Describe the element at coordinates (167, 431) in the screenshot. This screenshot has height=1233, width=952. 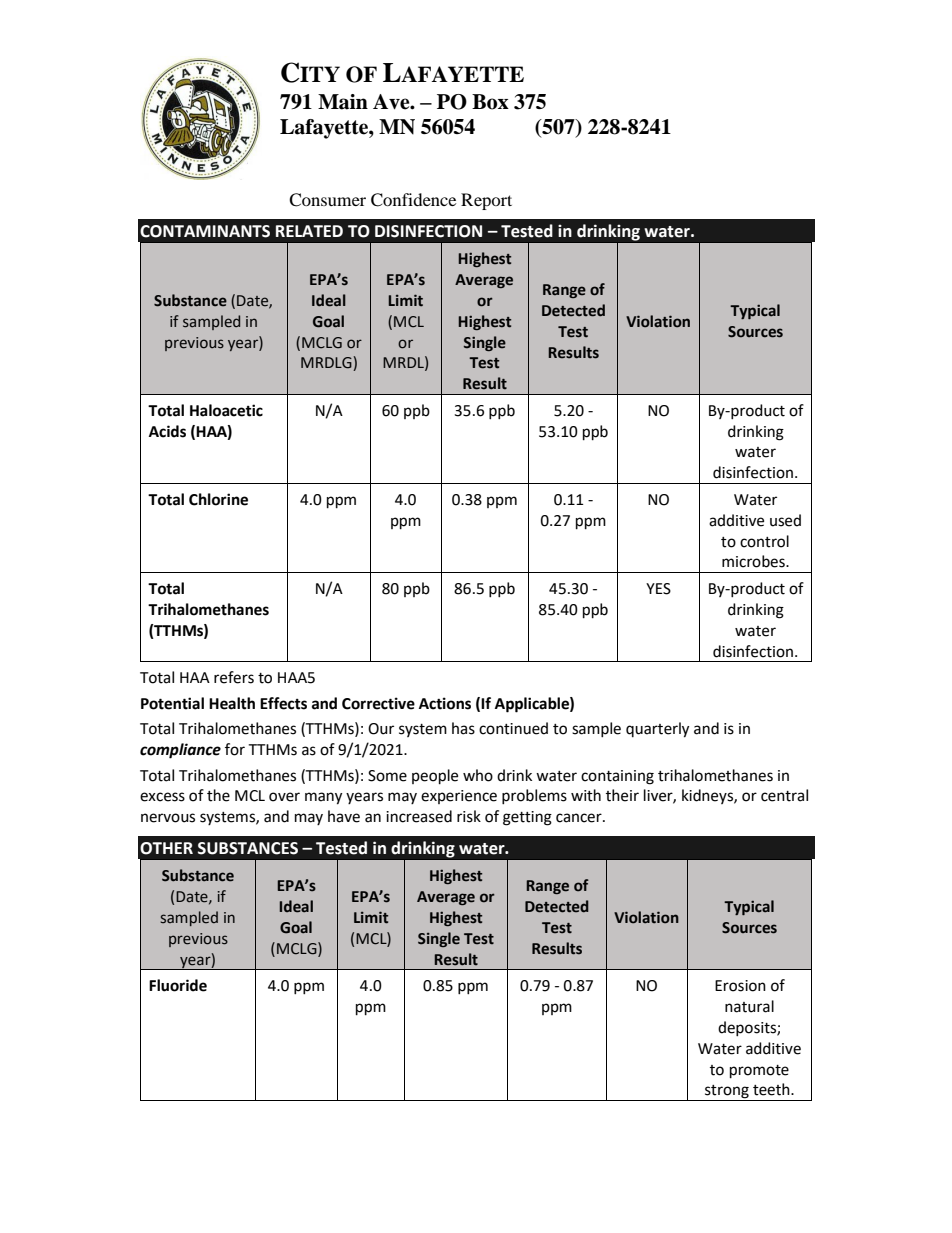
I see `Acids` at that location.
